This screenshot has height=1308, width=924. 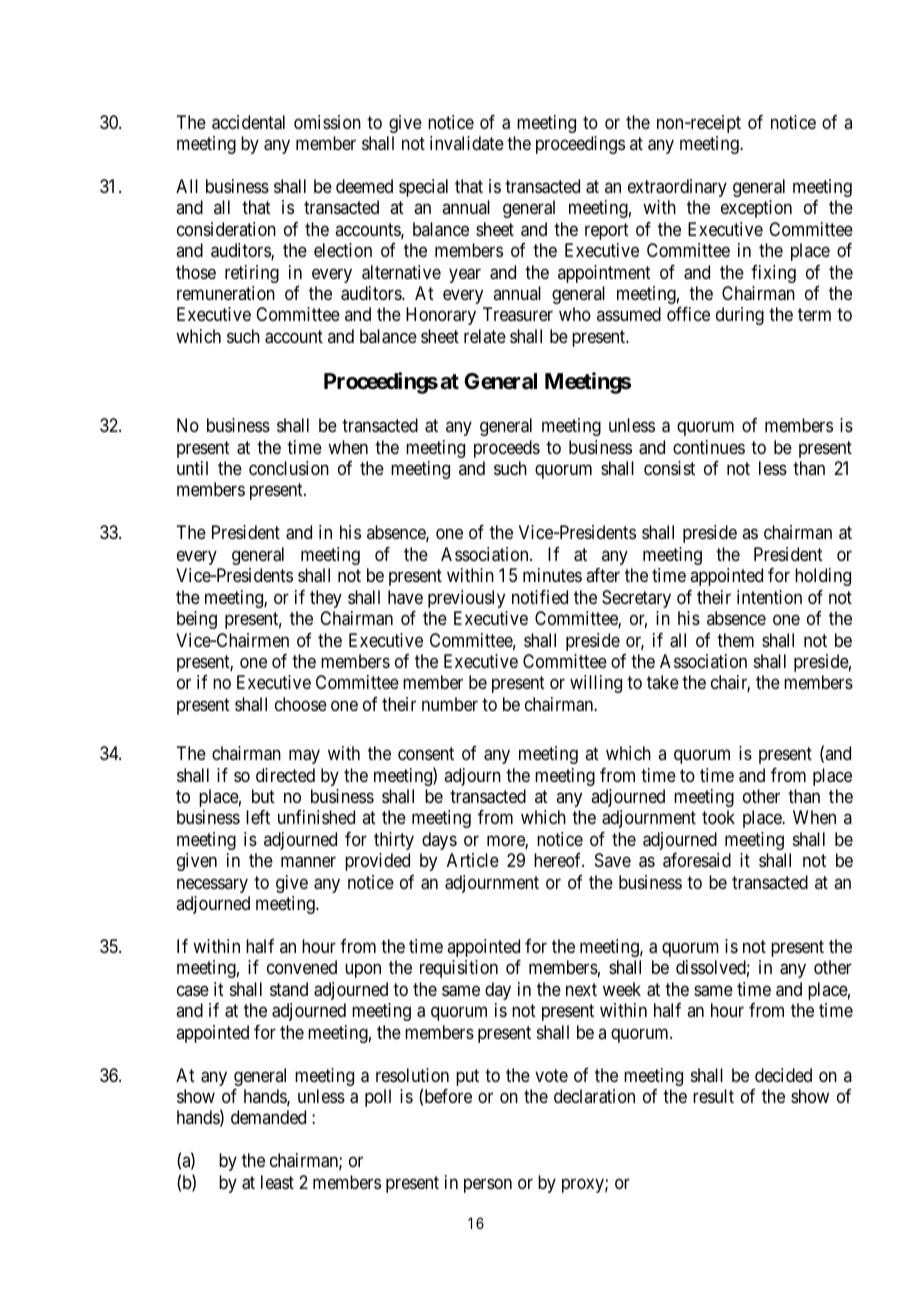 What do you see at coordinates (289, 468) in the screenshot?
I see `conclusion` at bounding box center [289, 468].
